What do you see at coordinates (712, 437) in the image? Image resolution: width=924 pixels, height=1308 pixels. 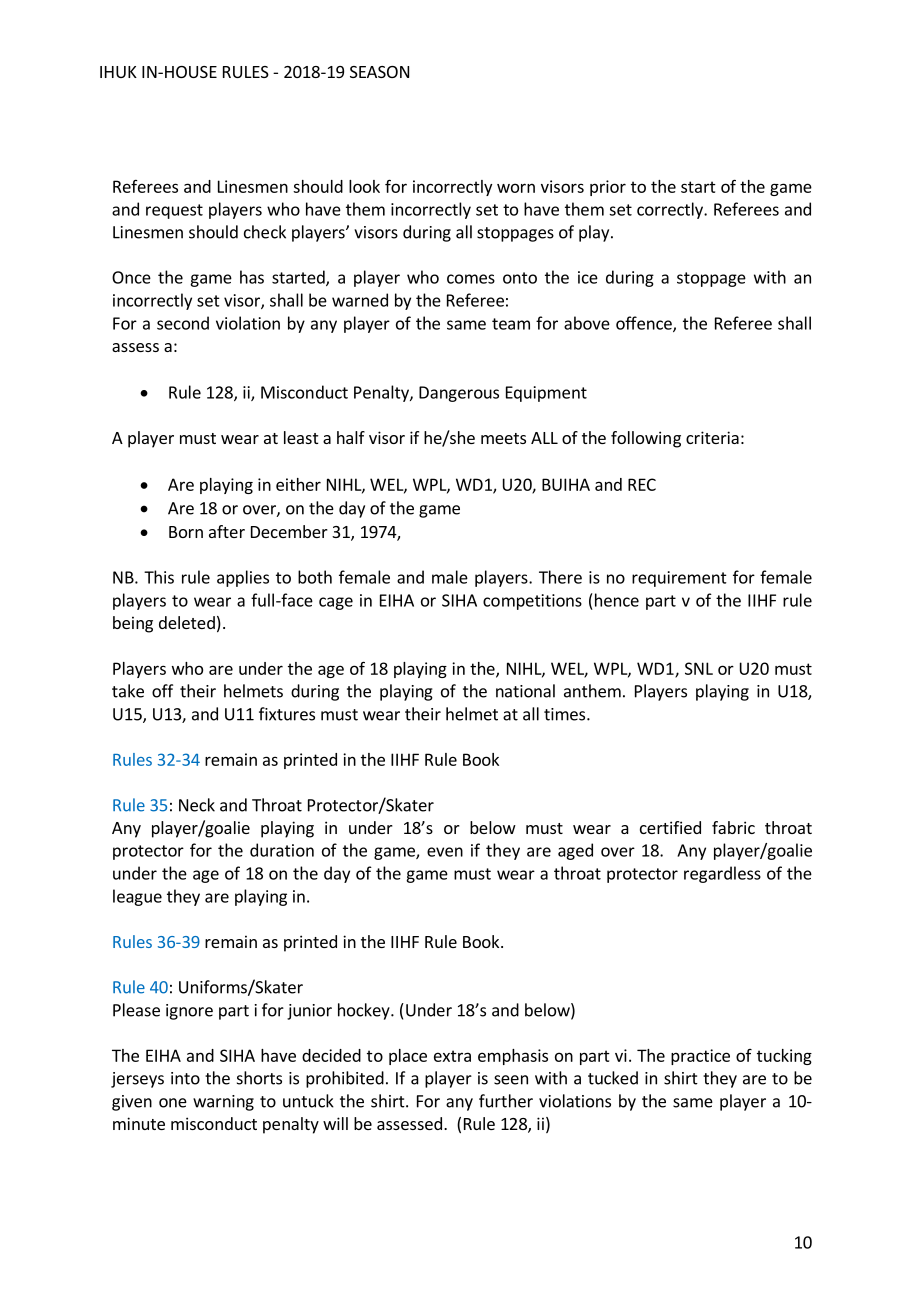 I see `criteria` at bounding box center [712, 437].
